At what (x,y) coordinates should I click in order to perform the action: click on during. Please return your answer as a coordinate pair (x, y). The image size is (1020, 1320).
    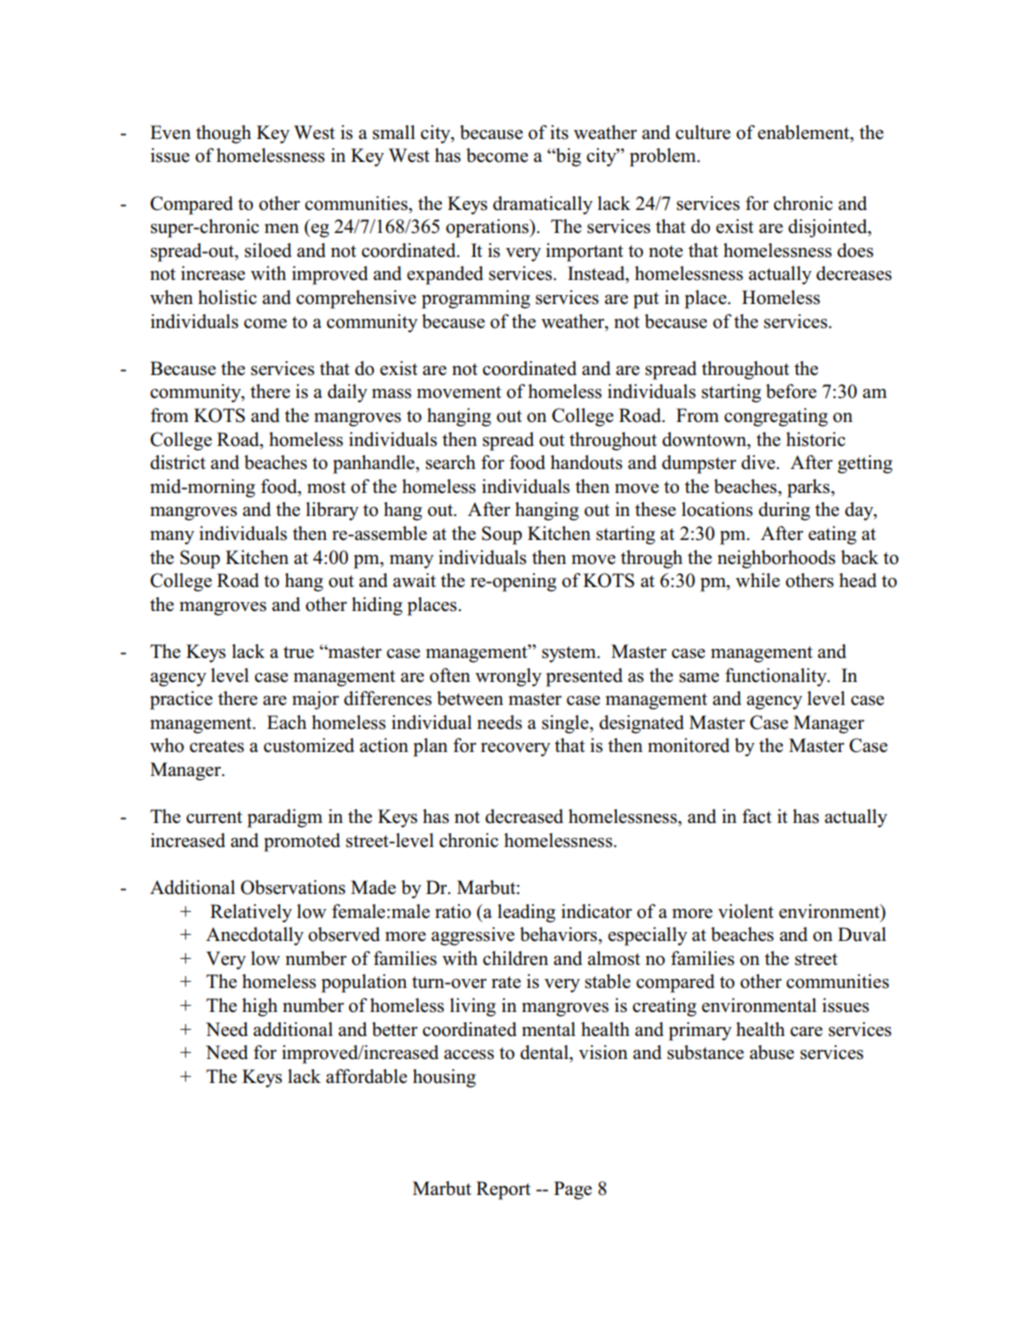
    Looking at the image, I should click on (784, 511).
